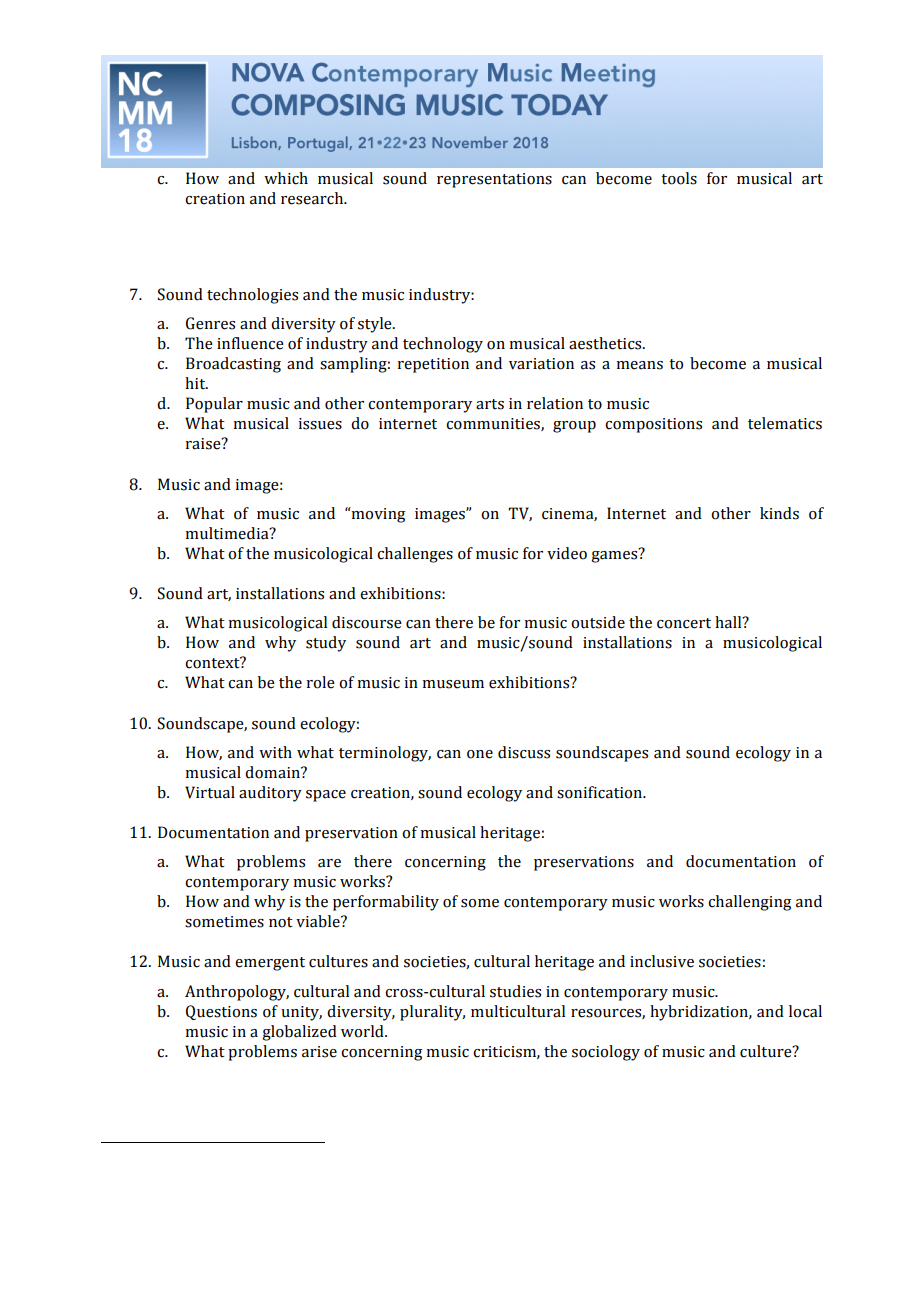  I want to click on representations, so click(494, 180).
